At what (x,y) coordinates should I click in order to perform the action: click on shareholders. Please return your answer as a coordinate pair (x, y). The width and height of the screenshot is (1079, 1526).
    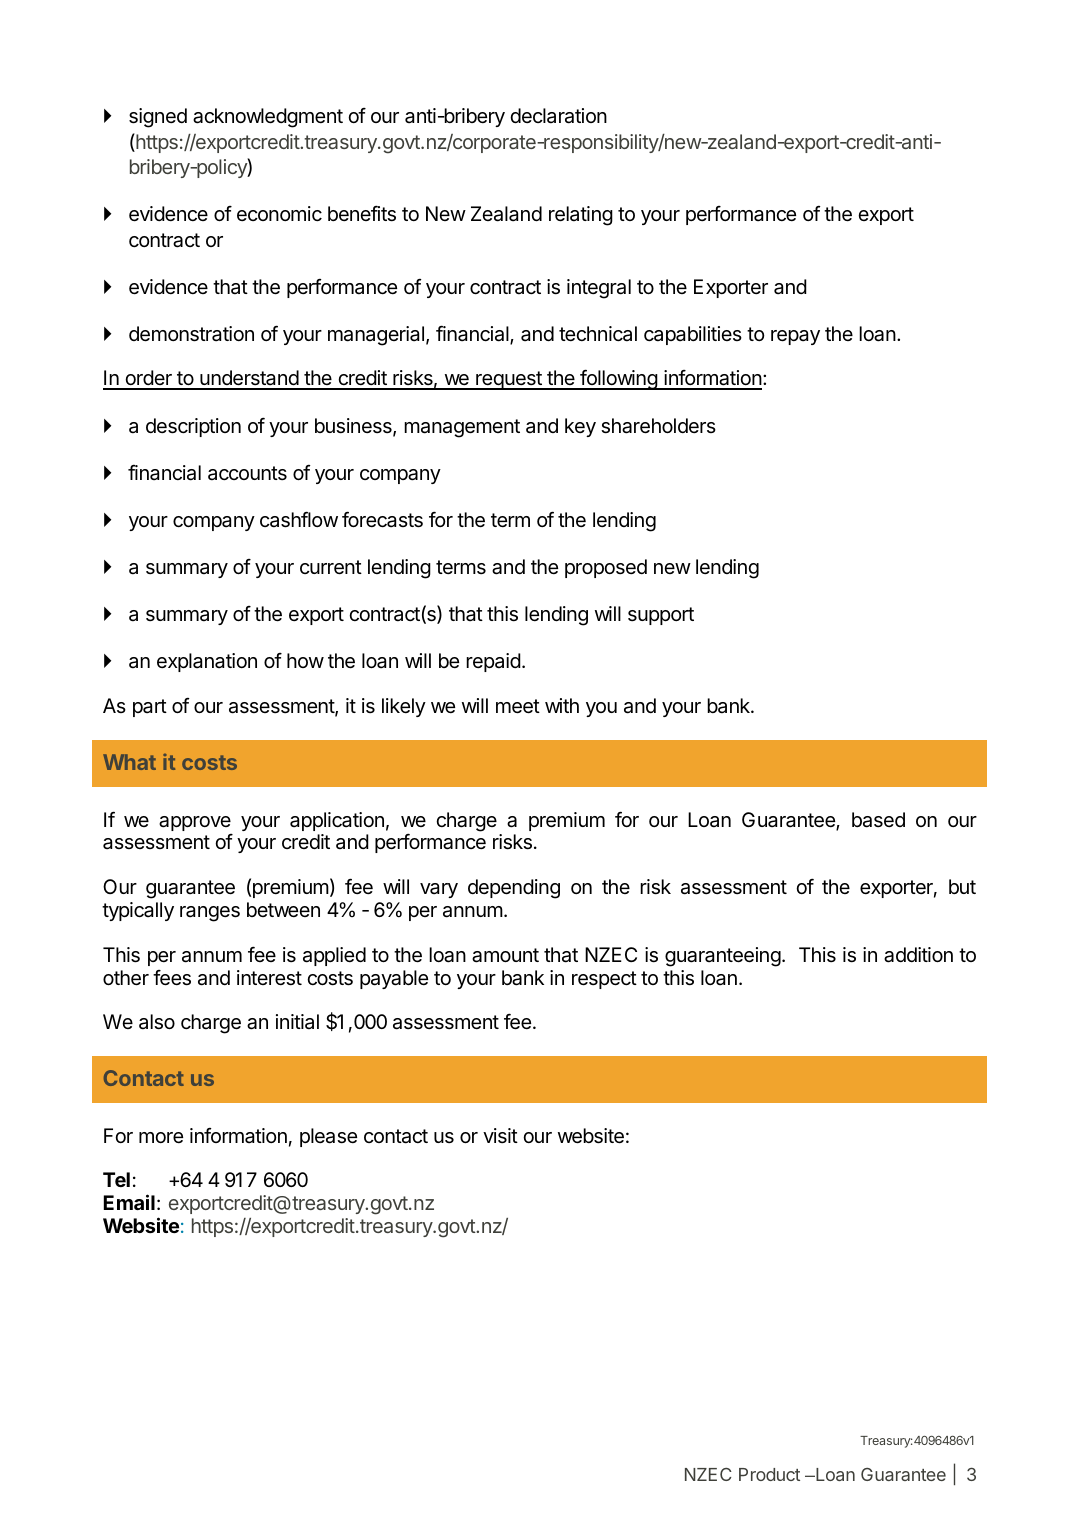
    Looking at the image, I should click on (658, 426).
